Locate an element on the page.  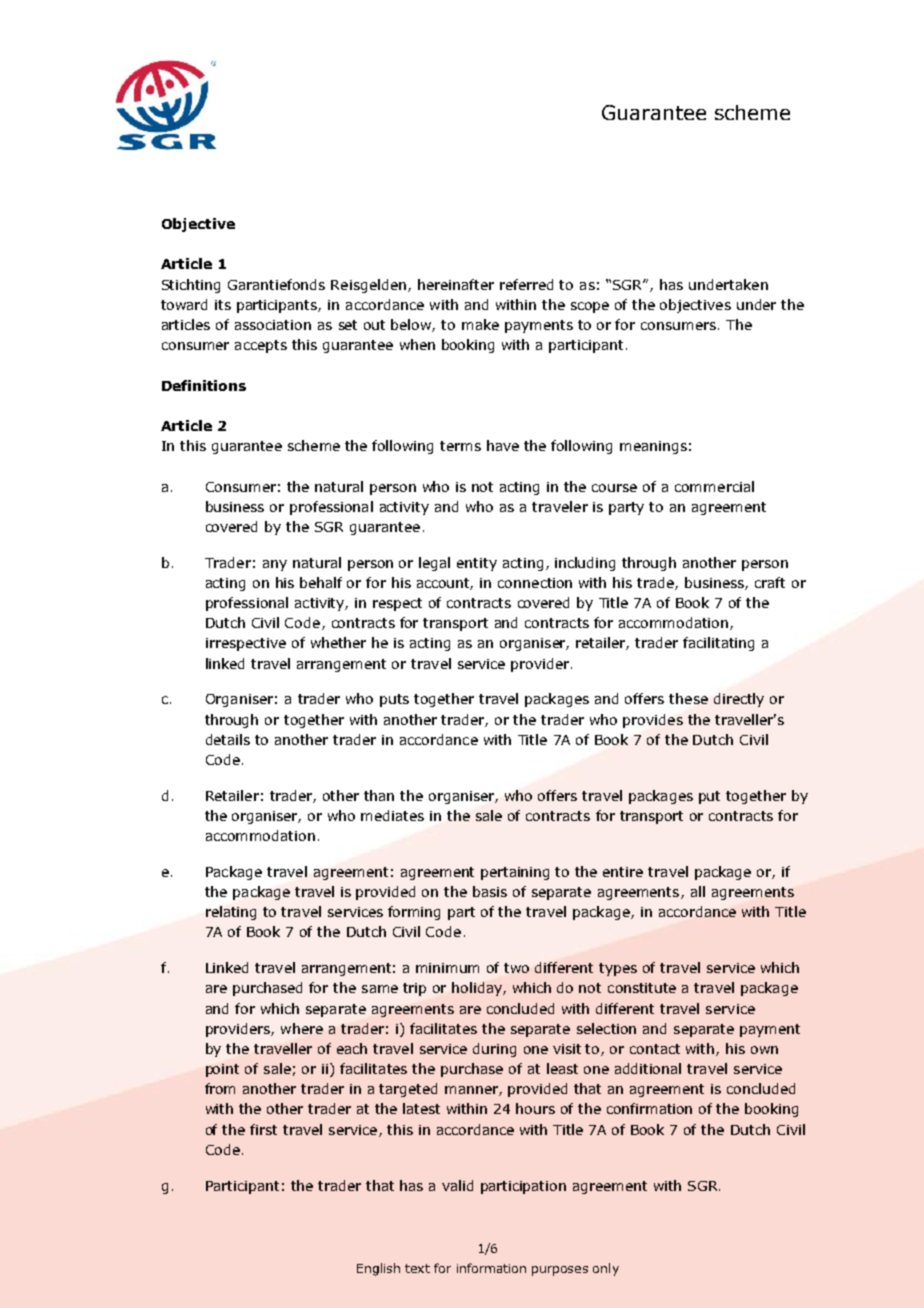
make is located at coordinates (480, 324).
